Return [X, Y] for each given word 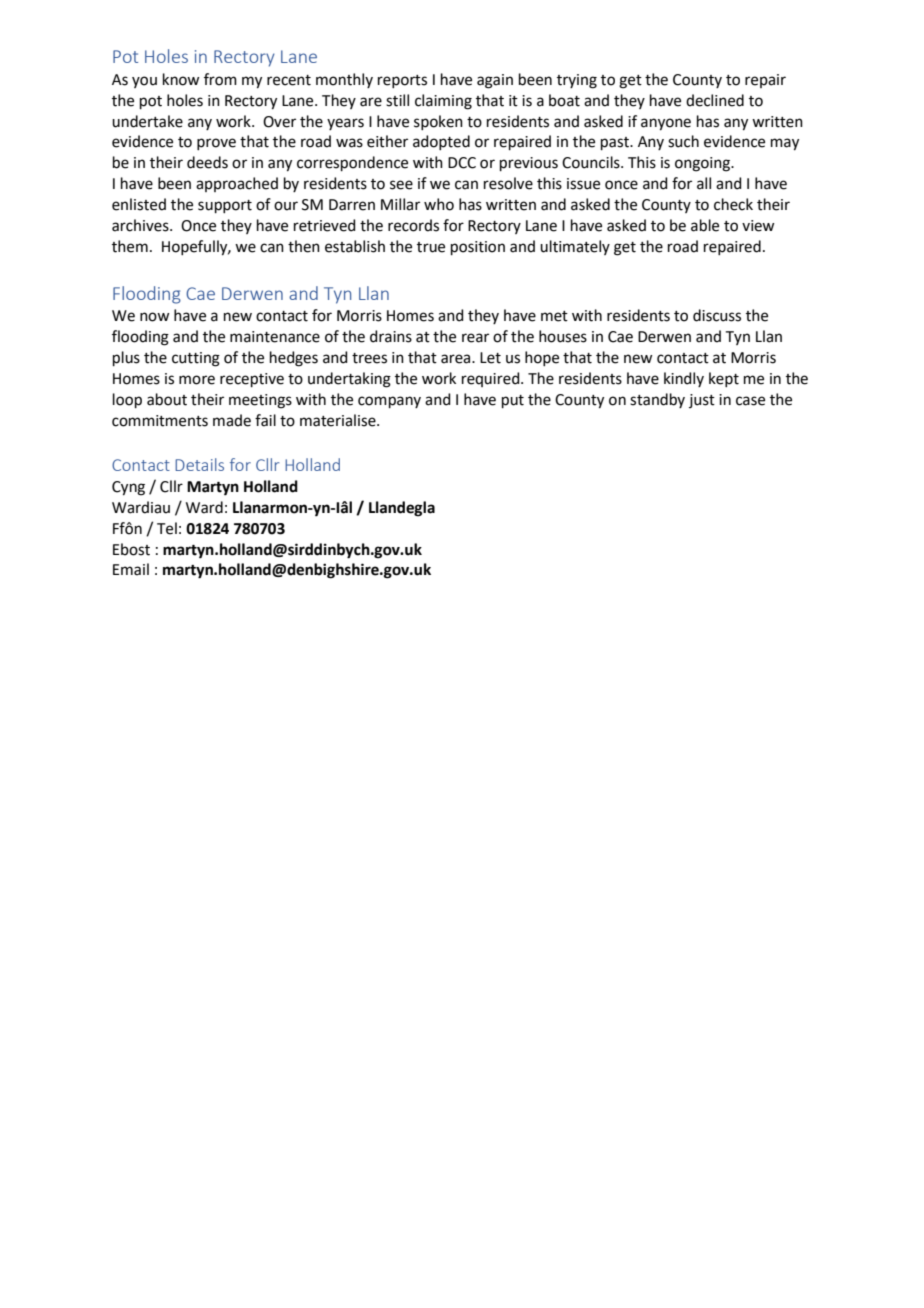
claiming [443, 102]
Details [199, 464]
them [130, 246]
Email [131, 569]
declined [715, 100]
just [702, 401]
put [513, 401]
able [705, 225]
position [478, 248]
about [167, 399]
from [220, 79]
